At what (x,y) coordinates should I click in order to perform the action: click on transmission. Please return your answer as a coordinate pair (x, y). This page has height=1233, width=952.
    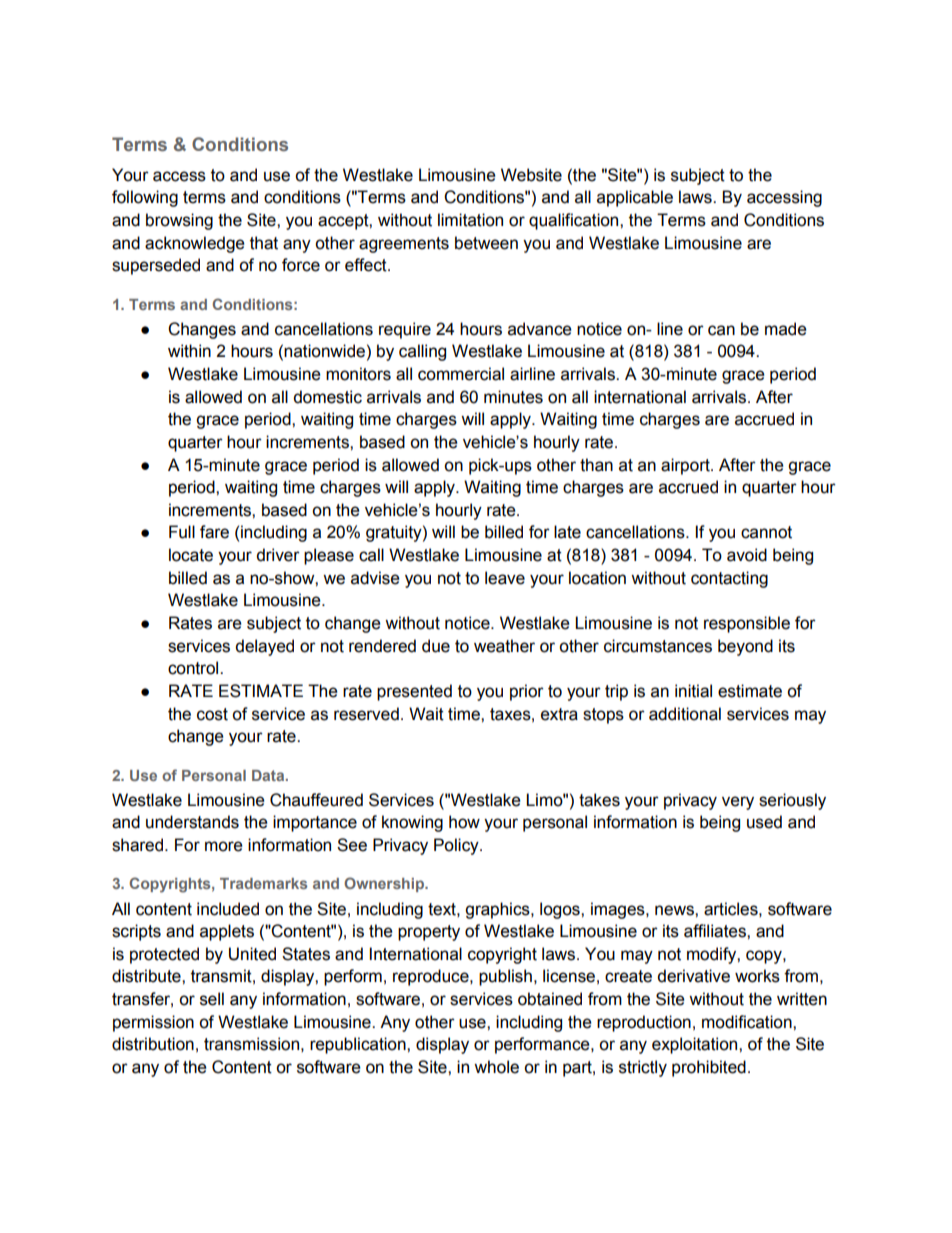
    Looking at the image, I should click on (251, 1044).
